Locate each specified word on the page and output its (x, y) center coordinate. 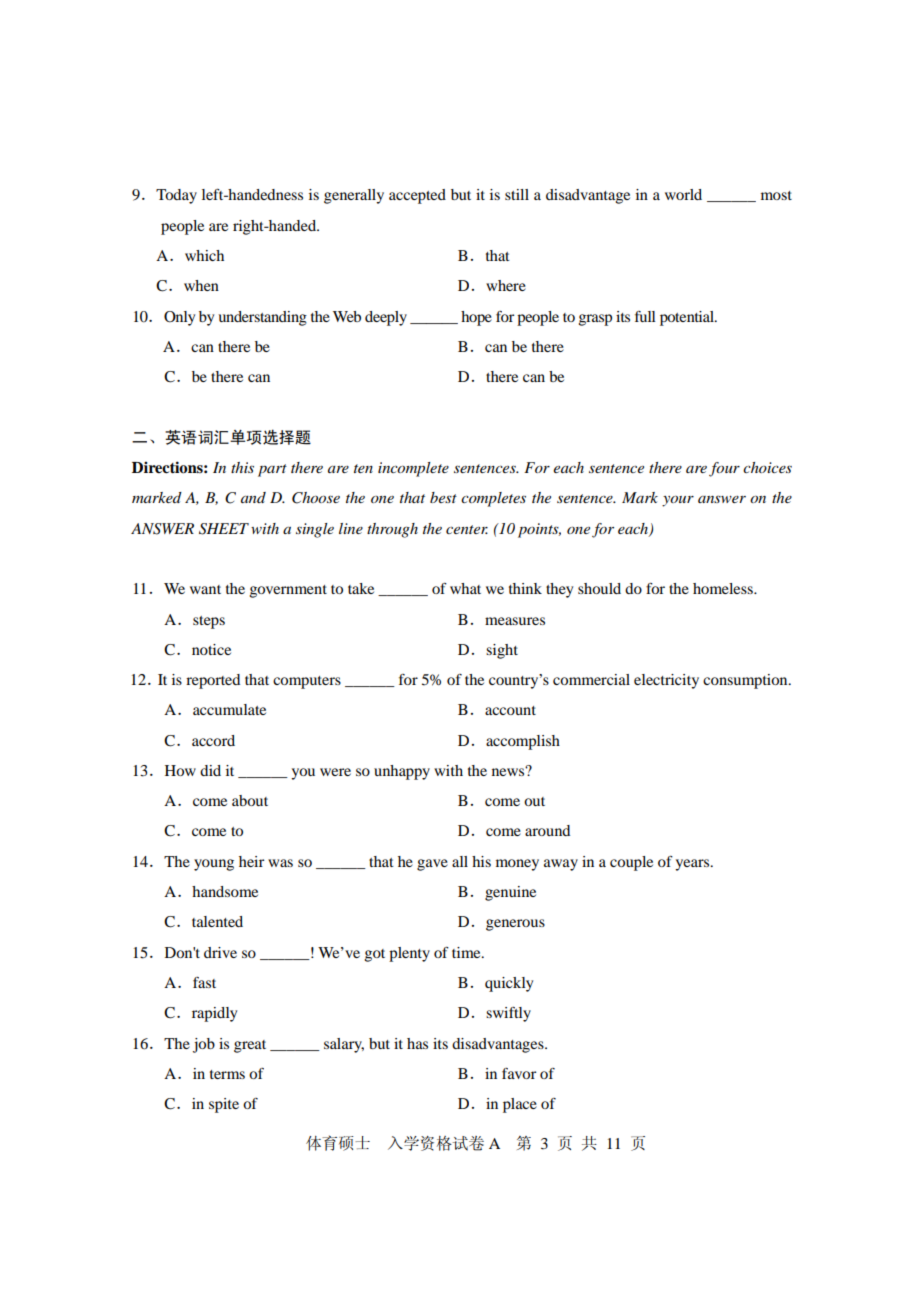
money (517, 865)
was (280, 863)
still (517, 194)
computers (307, 682)
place (520, 1105)
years (693, 865)
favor (519, 1073)
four (724, 469)
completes (493, 499)
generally (354, 196)
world (683, 194)
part (272, 470)
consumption (746, 681)
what (465, 588)
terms (227, 1074)
